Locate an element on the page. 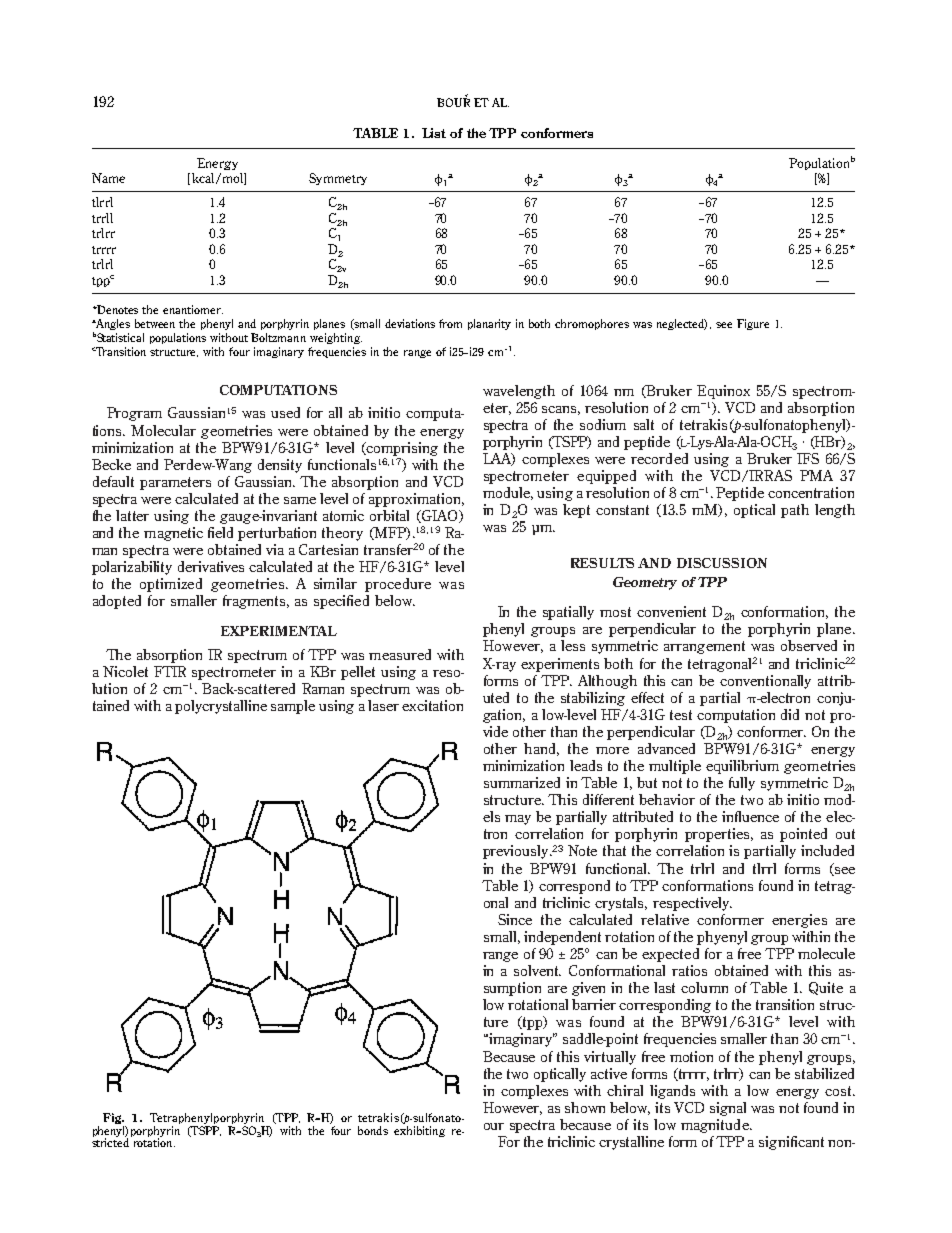 This document has height=1233, width=952. field is located at coordinates (220, 532).
